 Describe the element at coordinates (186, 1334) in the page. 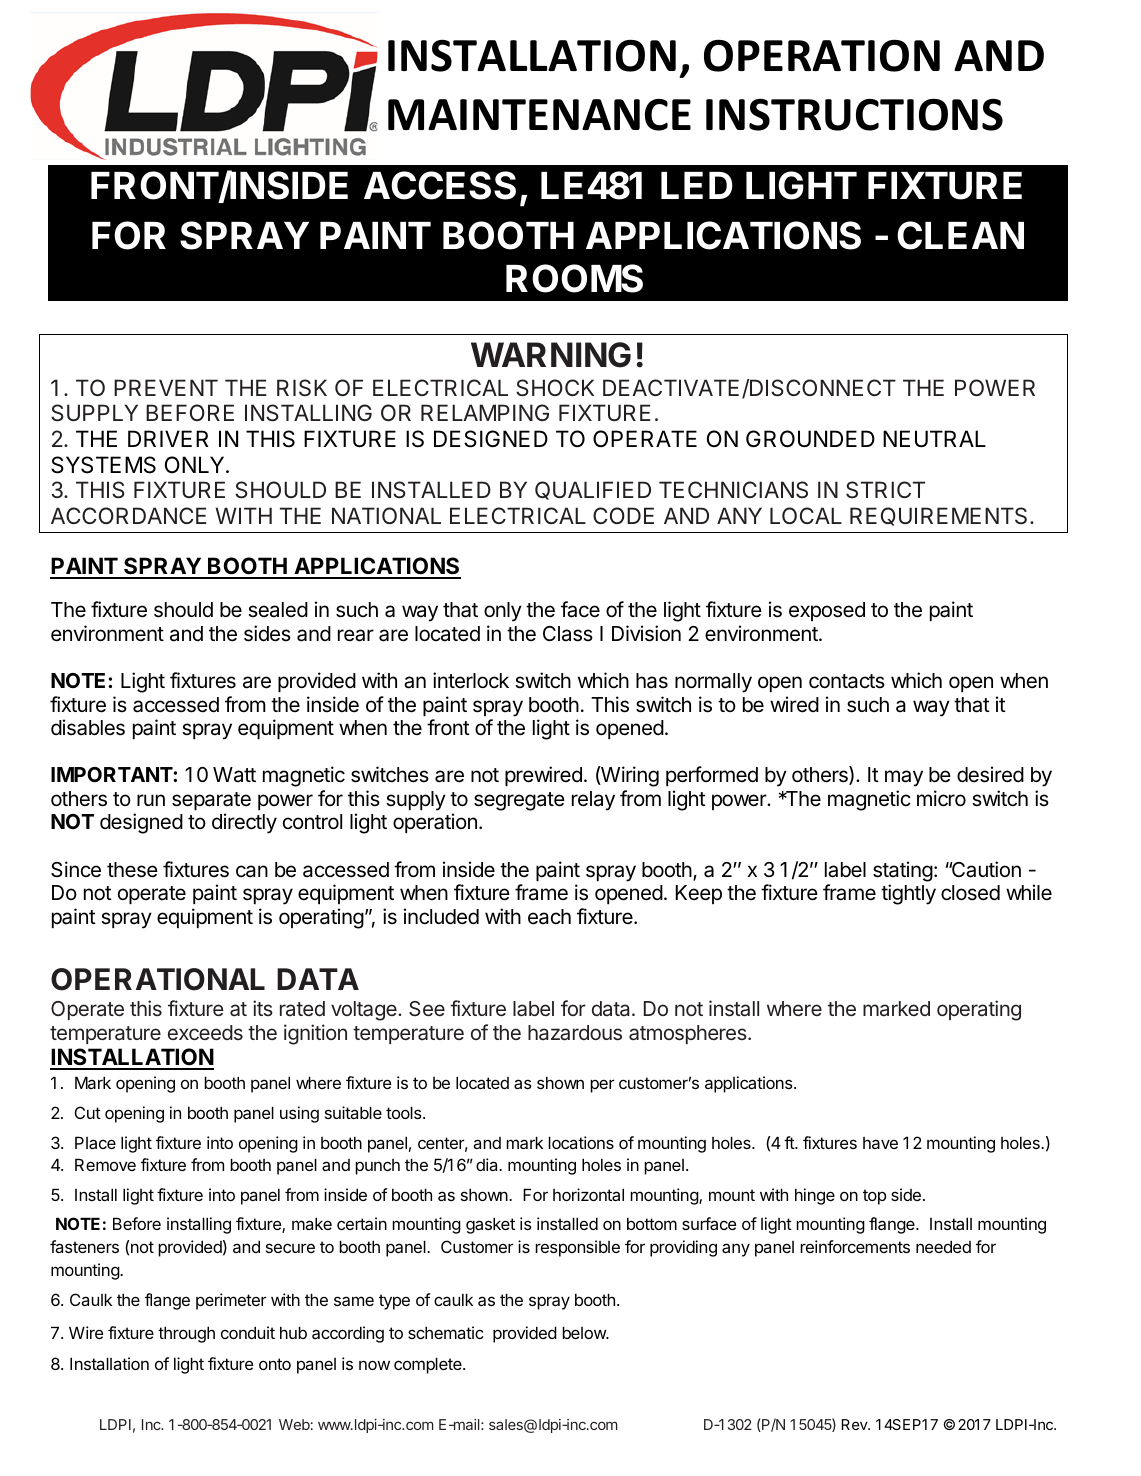

I see `through` at that location.
